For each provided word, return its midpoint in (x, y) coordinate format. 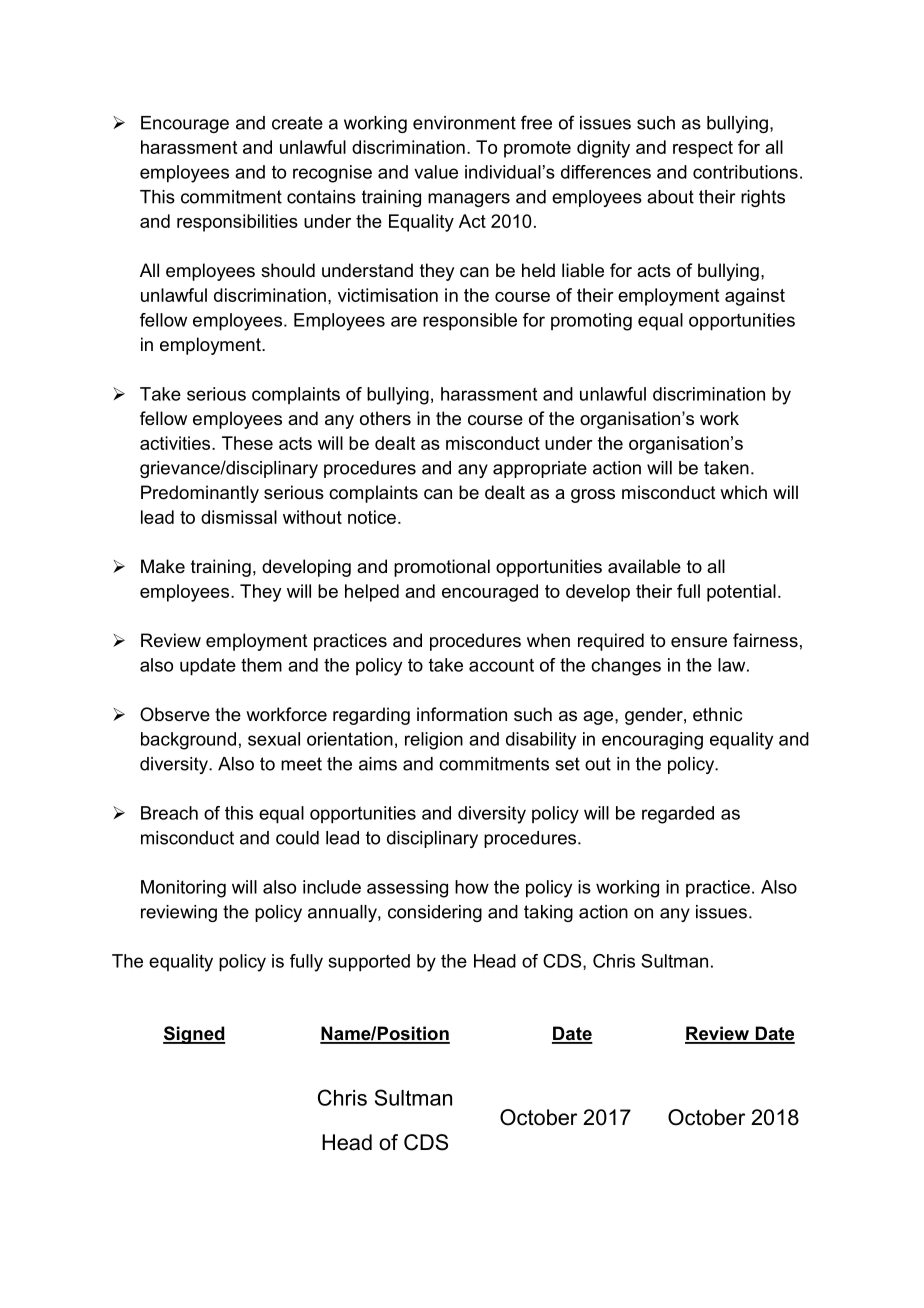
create (297, 123)
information (462, 714)
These (247, 443)
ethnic (717, 714)
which (743, 492)
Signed (194, 1035)
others (385, 418)
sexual (274, 739)
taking (548, 913)
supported (369, 963)
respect (703, 149)
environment (464, 123)
